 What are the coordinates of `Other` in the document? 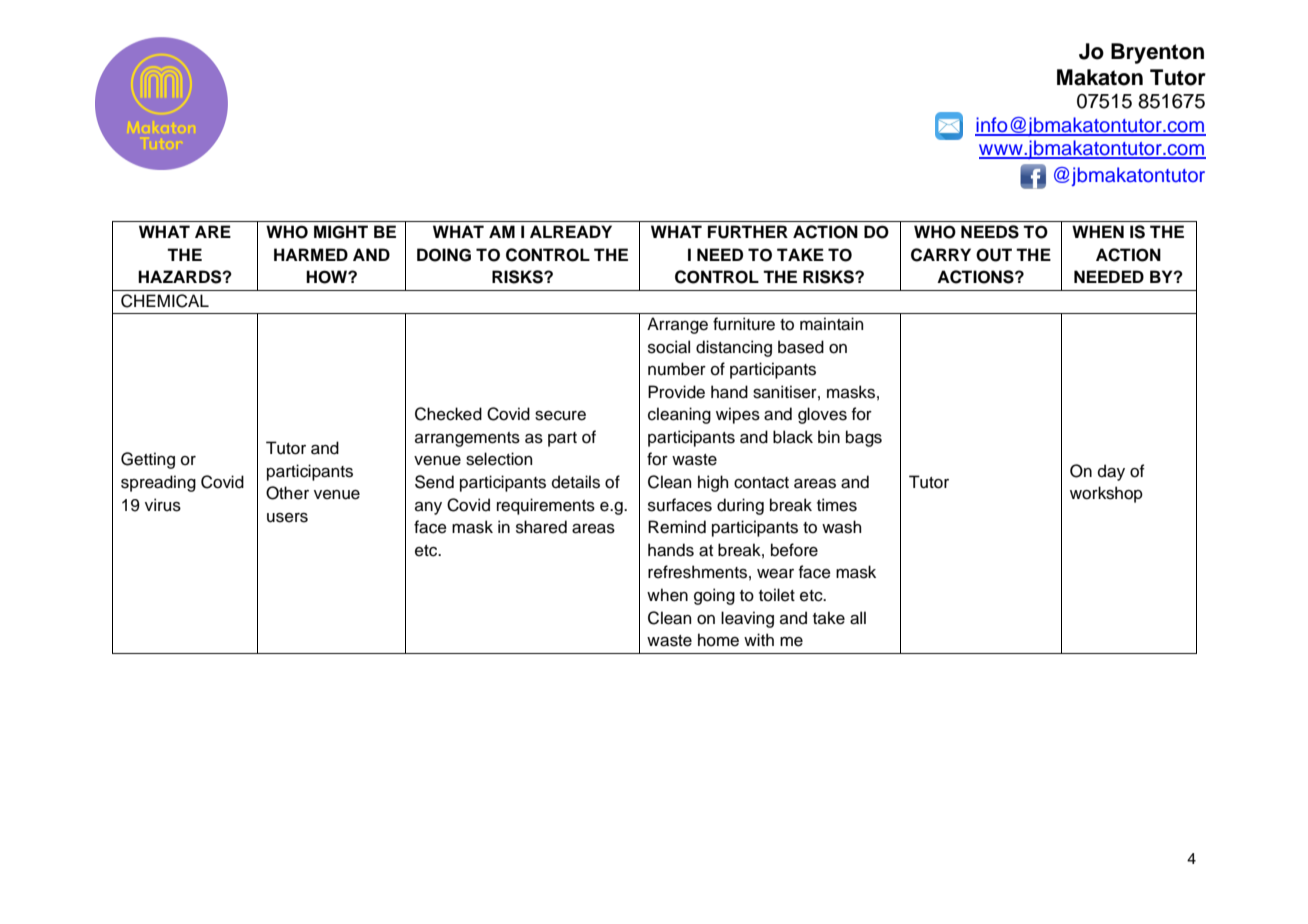 It's located at (287, 493).
